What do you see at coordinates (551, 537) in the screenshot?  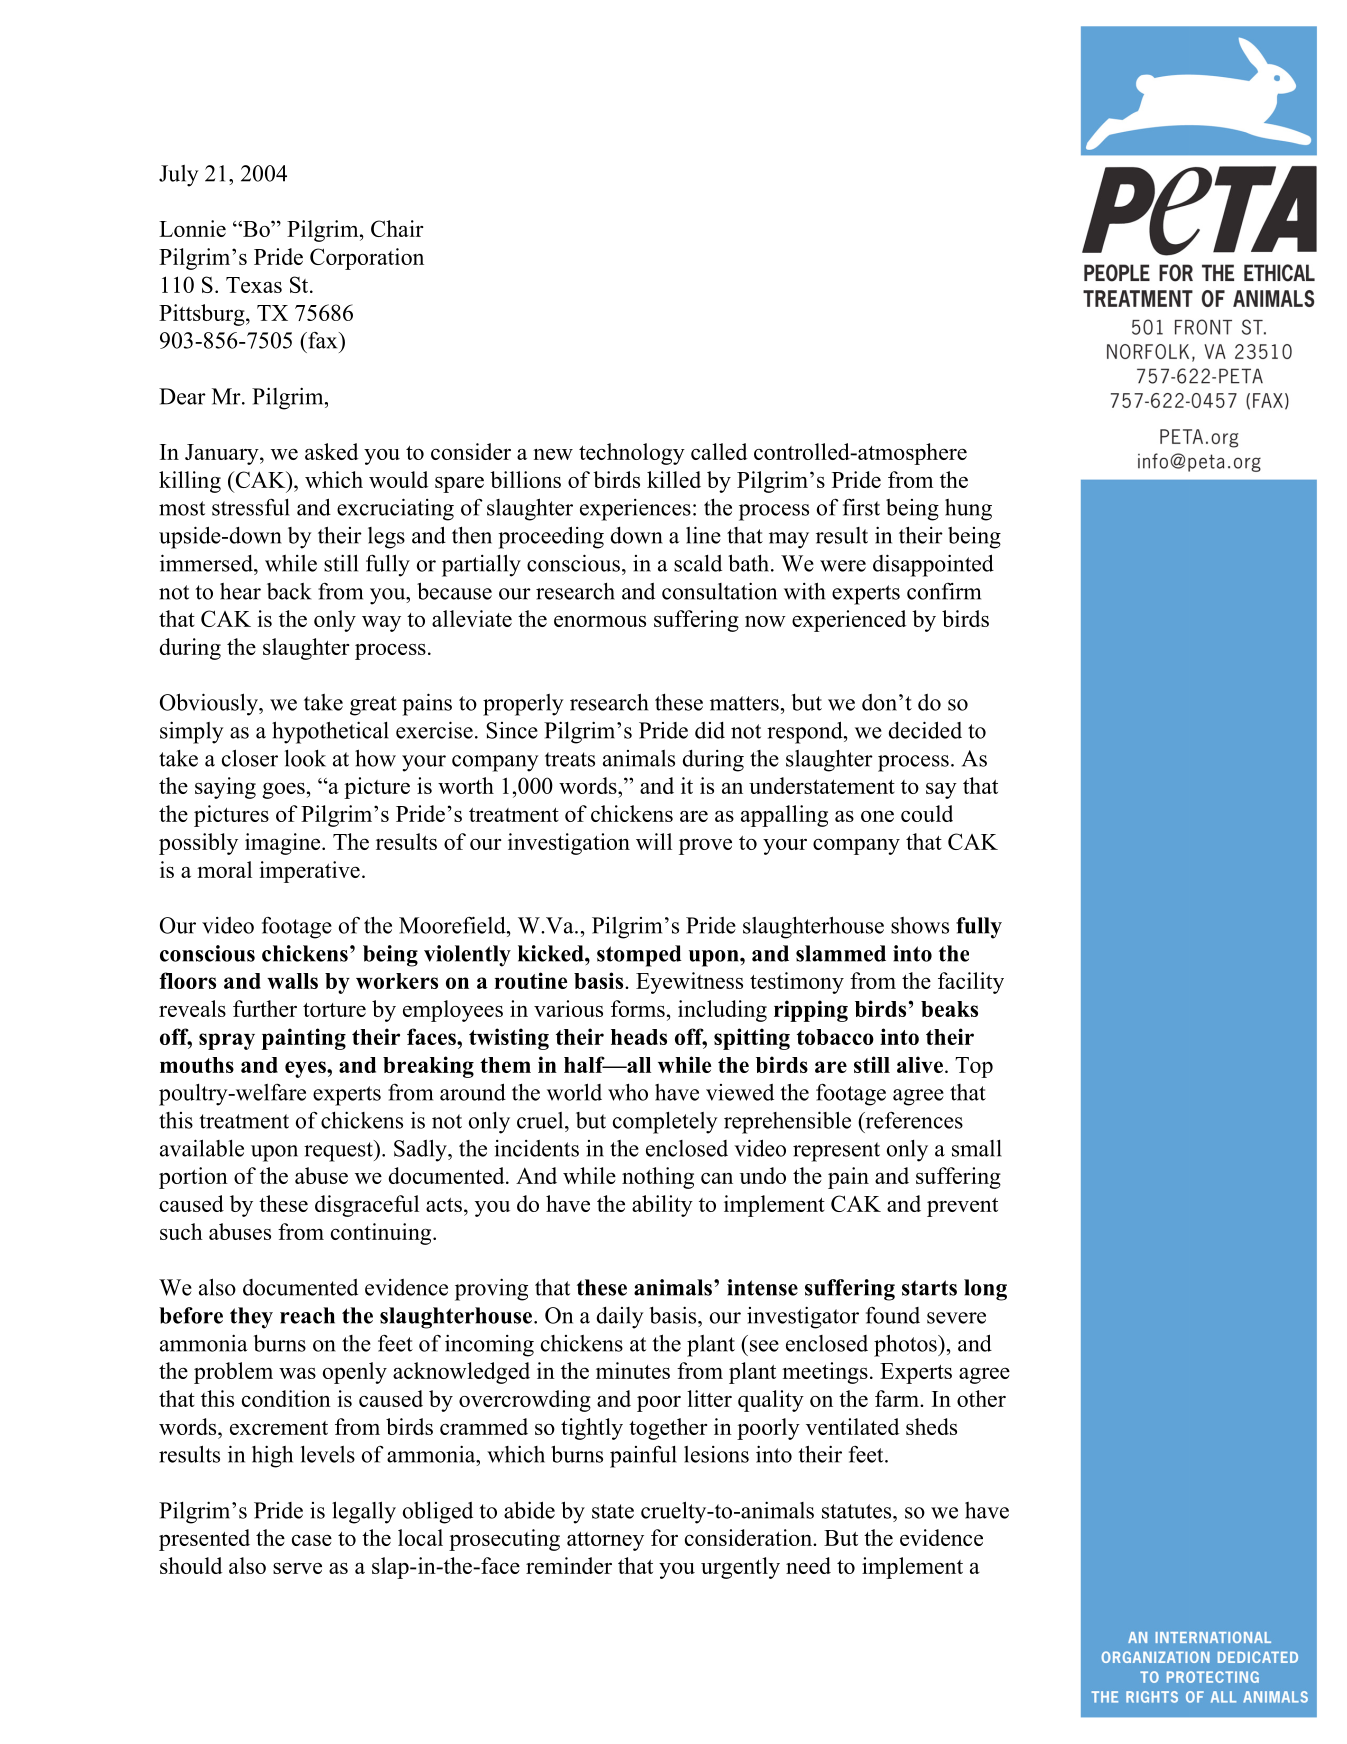 I see `proceeding` at bounding box center [551, 537].
